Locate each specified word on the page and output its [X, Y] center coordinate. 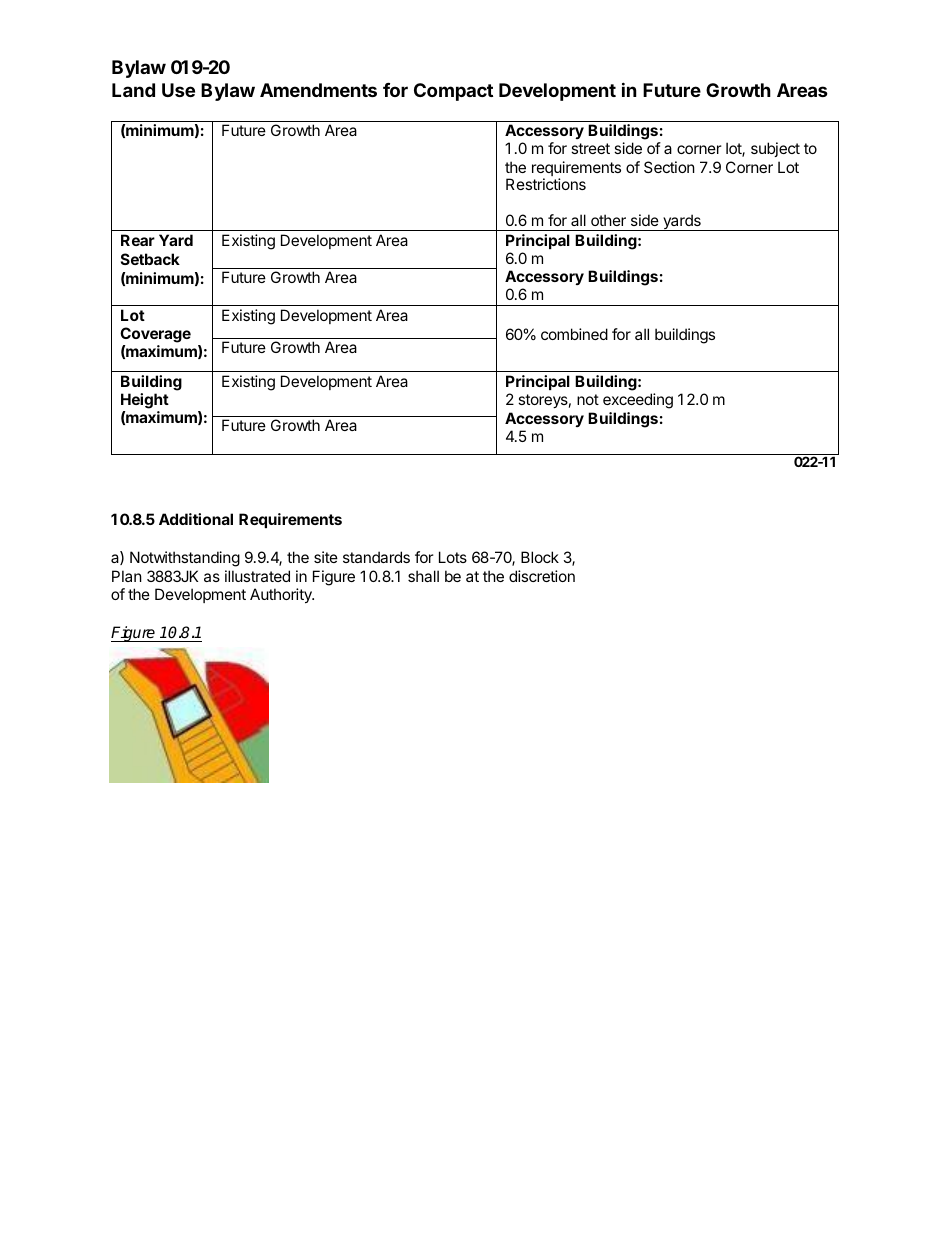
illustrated [257, 576]
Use [178, 90]
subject [775, 149]
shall [423, 576]
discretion [542, 576]
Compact [453, 92]
